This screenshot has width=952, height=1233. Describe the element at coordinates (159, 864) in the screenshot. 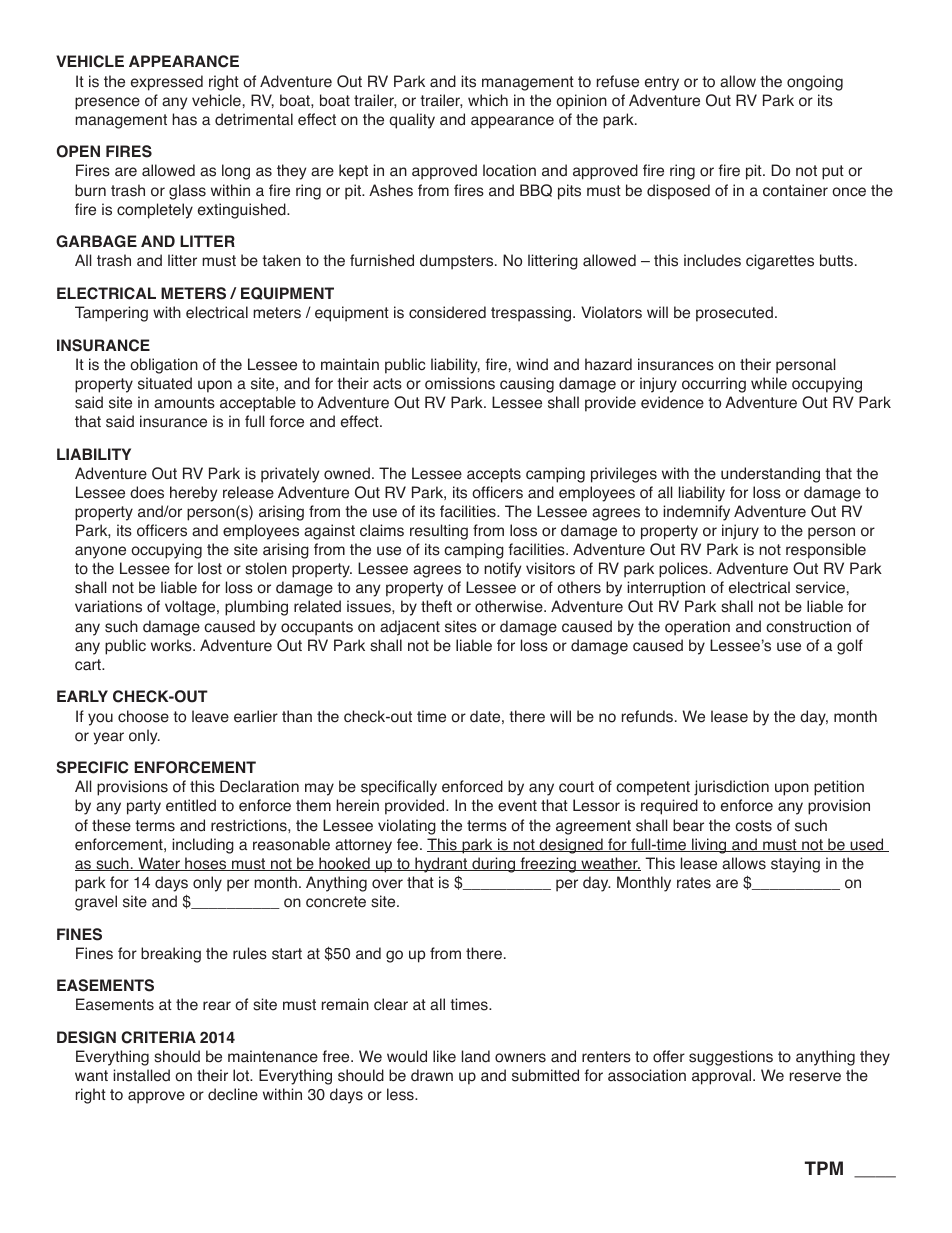

I see `Water` at that location.
